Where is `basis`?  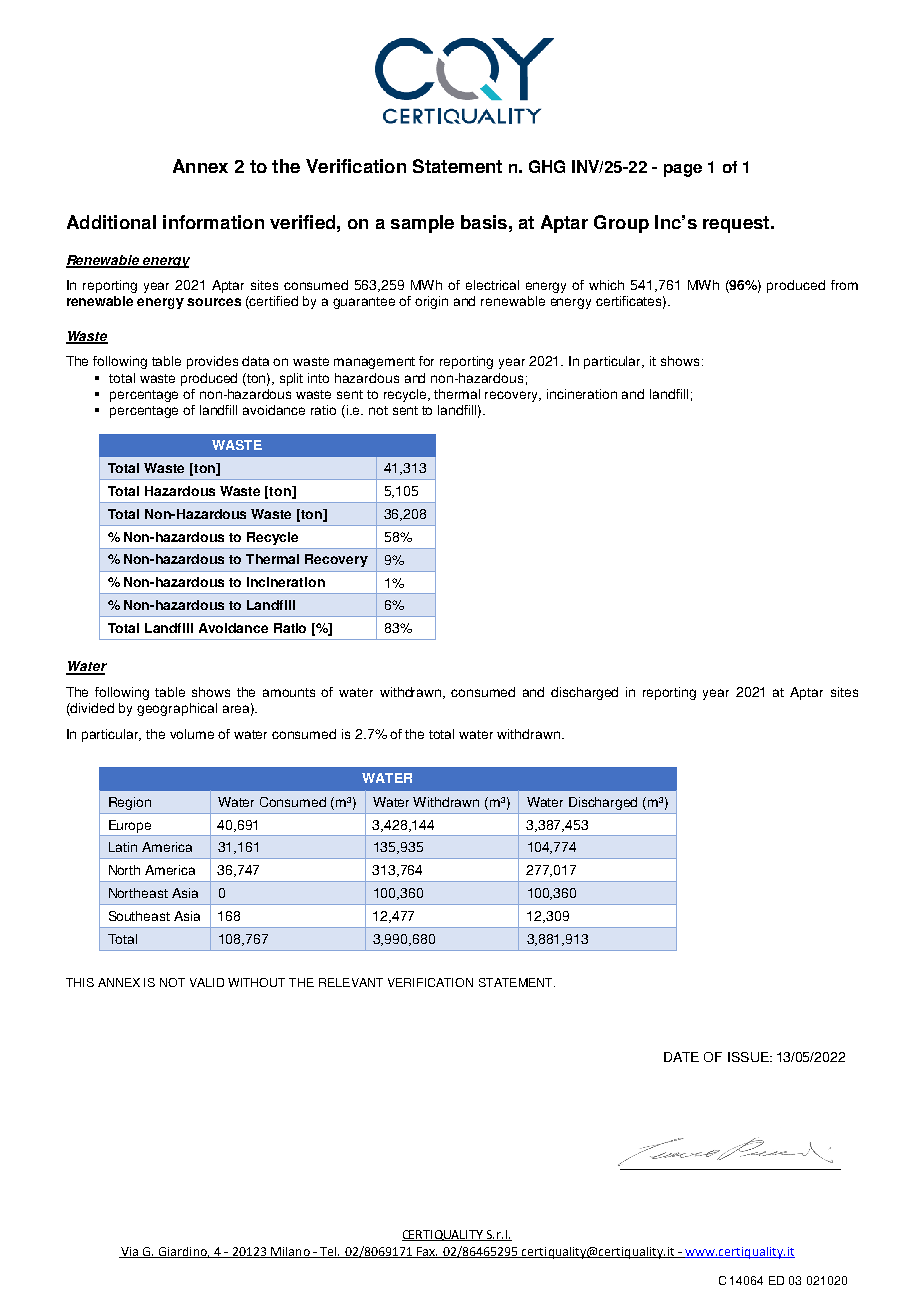
basis is located at coordinates (484, 222).
